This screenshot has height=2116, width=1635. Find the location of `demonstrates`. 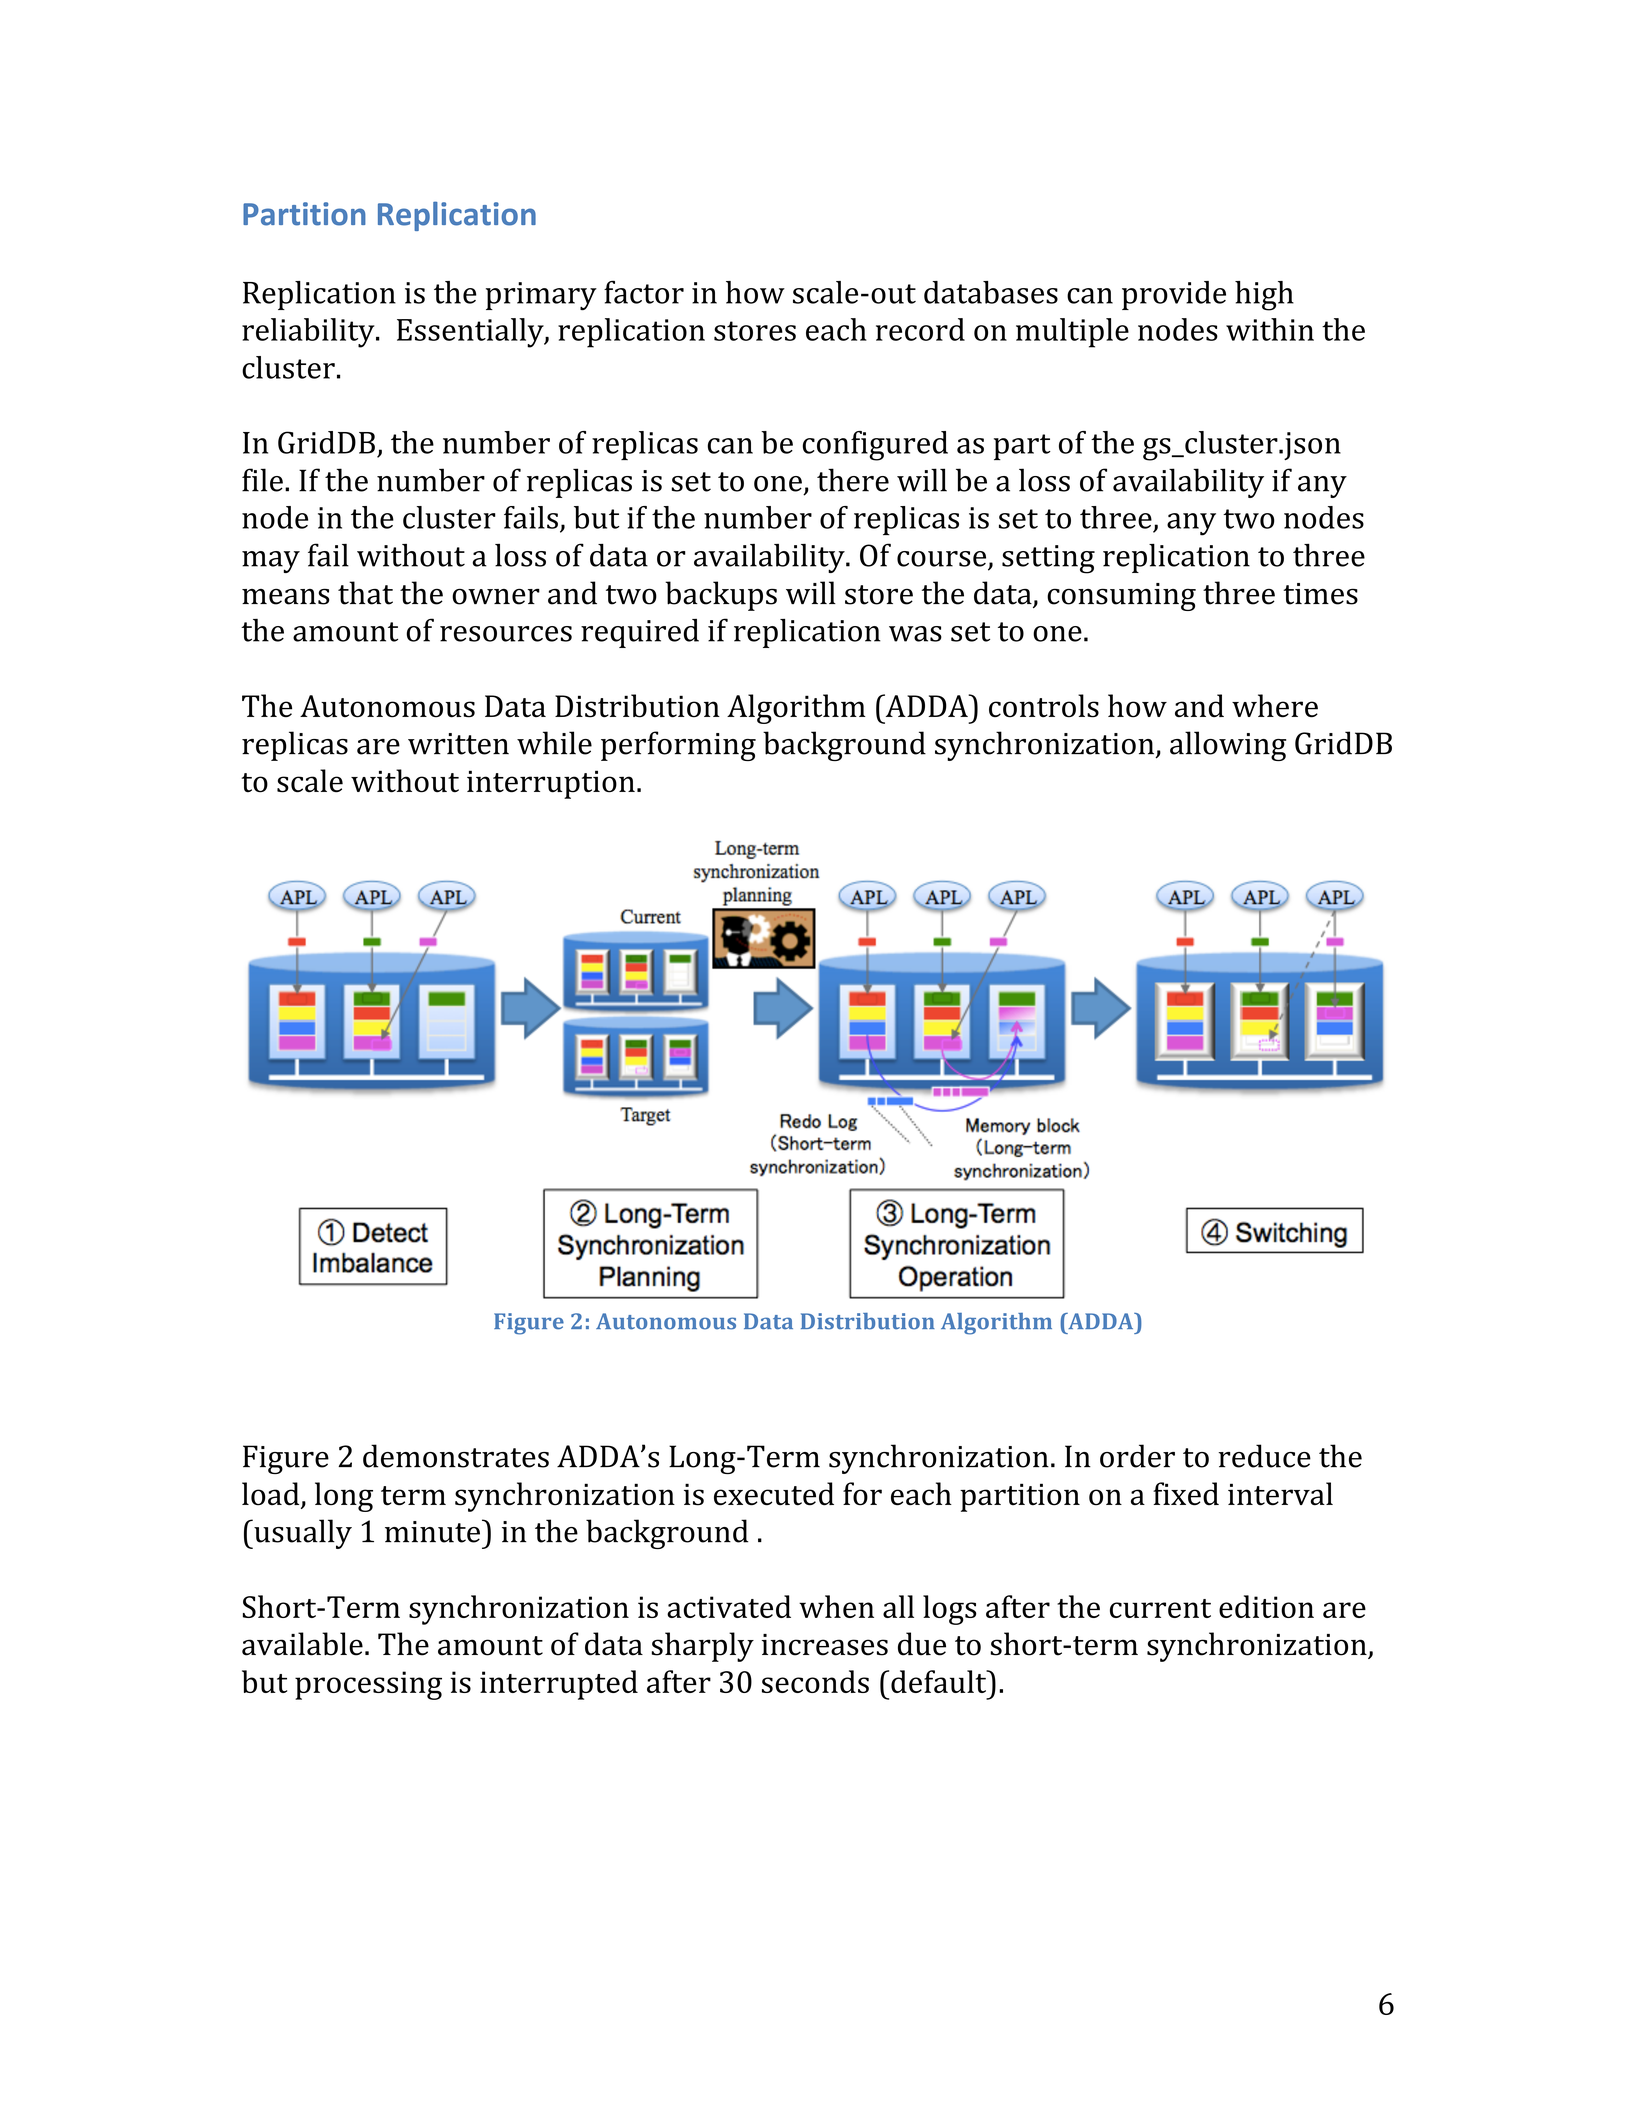

demonstrates is located at coordinates (456, 1456).
